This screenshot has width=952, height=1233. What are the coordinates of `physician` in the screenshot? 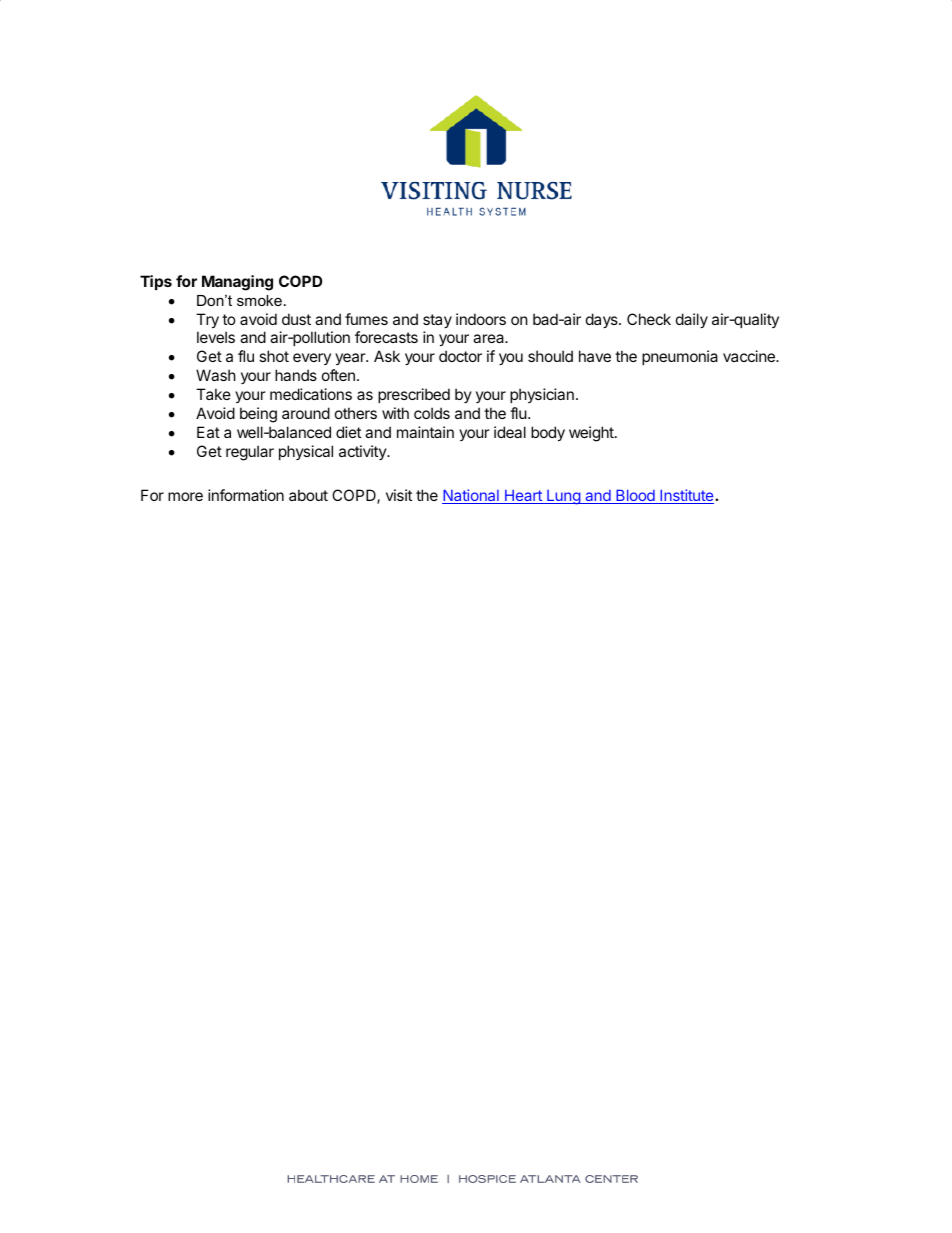 It's located at (542, 395).
